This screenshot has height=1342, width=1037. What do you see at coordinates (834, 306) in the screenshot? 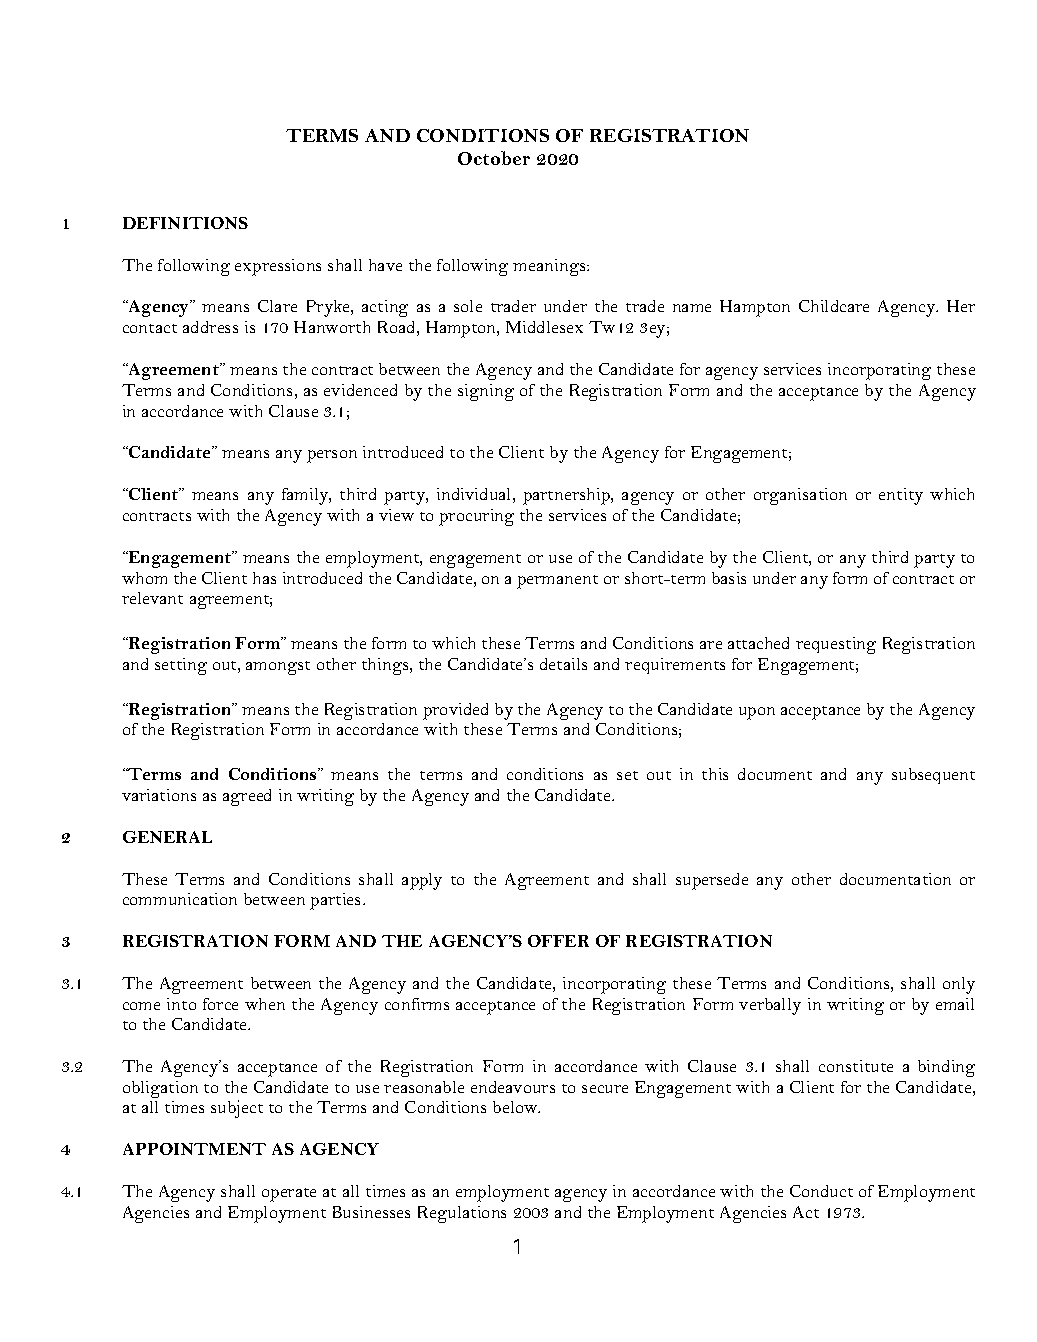
I see `Childcare` at bounding box center [834, 306].
